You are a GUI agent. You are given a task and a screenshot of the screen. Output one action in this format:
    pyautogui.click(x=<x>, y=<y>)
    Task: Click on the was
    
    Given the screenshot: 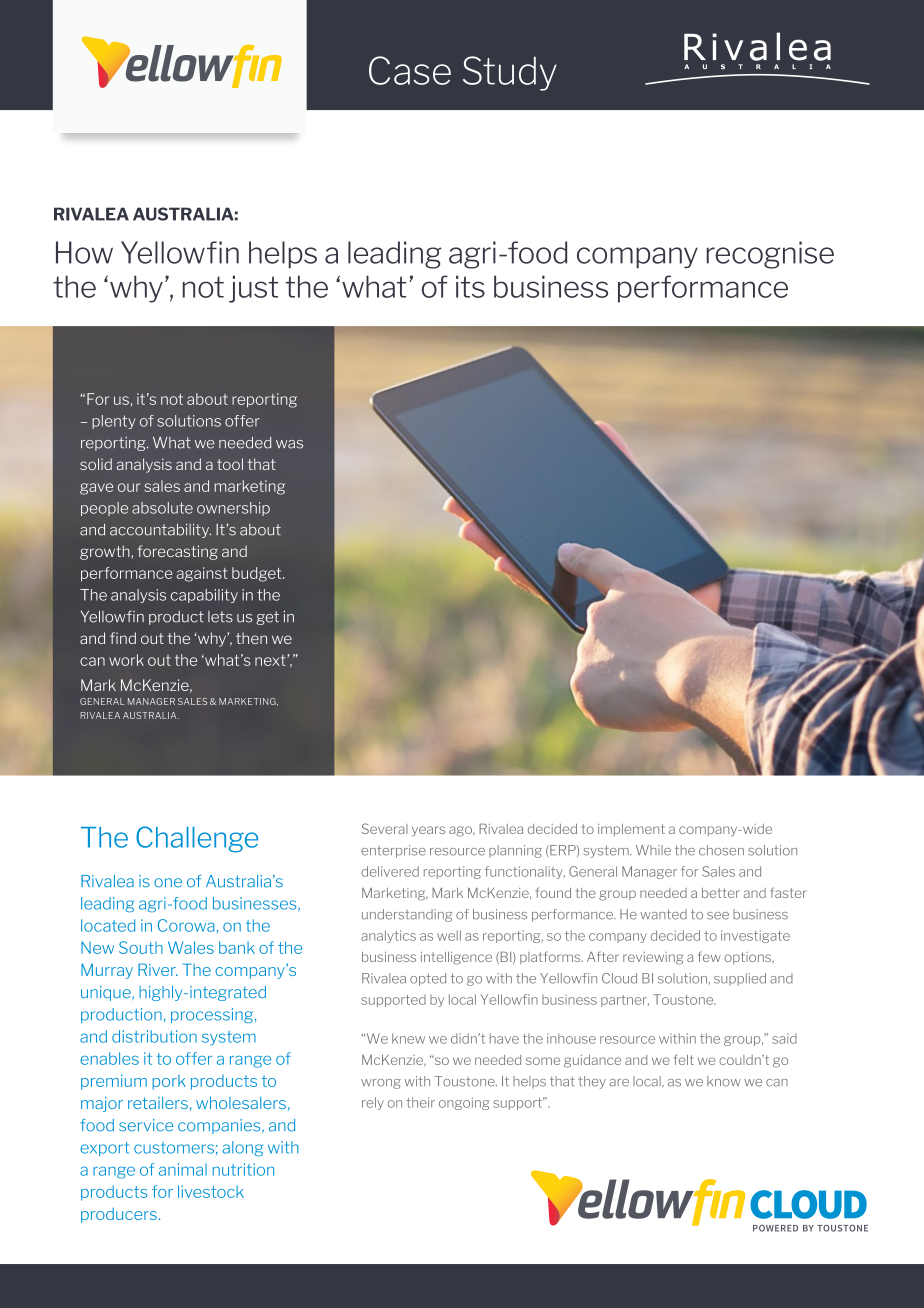 What is the action you would take?
    pyautogui.click(x=289, y=444)
